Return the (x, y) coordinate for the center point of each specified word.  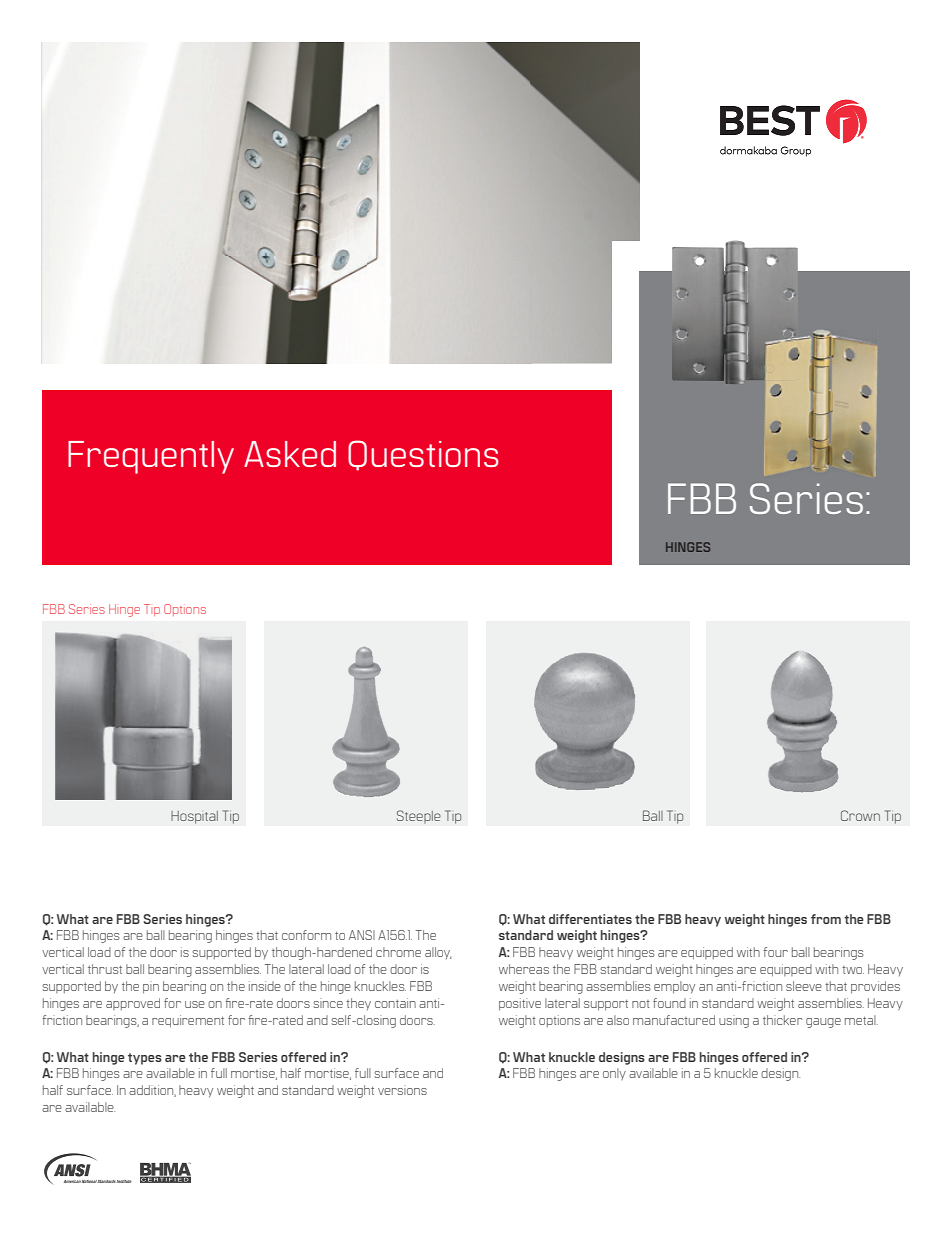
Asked (290, 454)
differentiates (590, 919)
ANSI (362, 935)
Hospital (194, 817)
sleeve (804, 986)
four (775, 952)
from (826, 919)
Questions (423, 455)
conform (306, 935)
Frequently (151, 457)
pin (151, 987)
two (853, 970)
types (145, 1059)
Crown (860, 815)
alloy (438, 953)
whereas (524, 969)
